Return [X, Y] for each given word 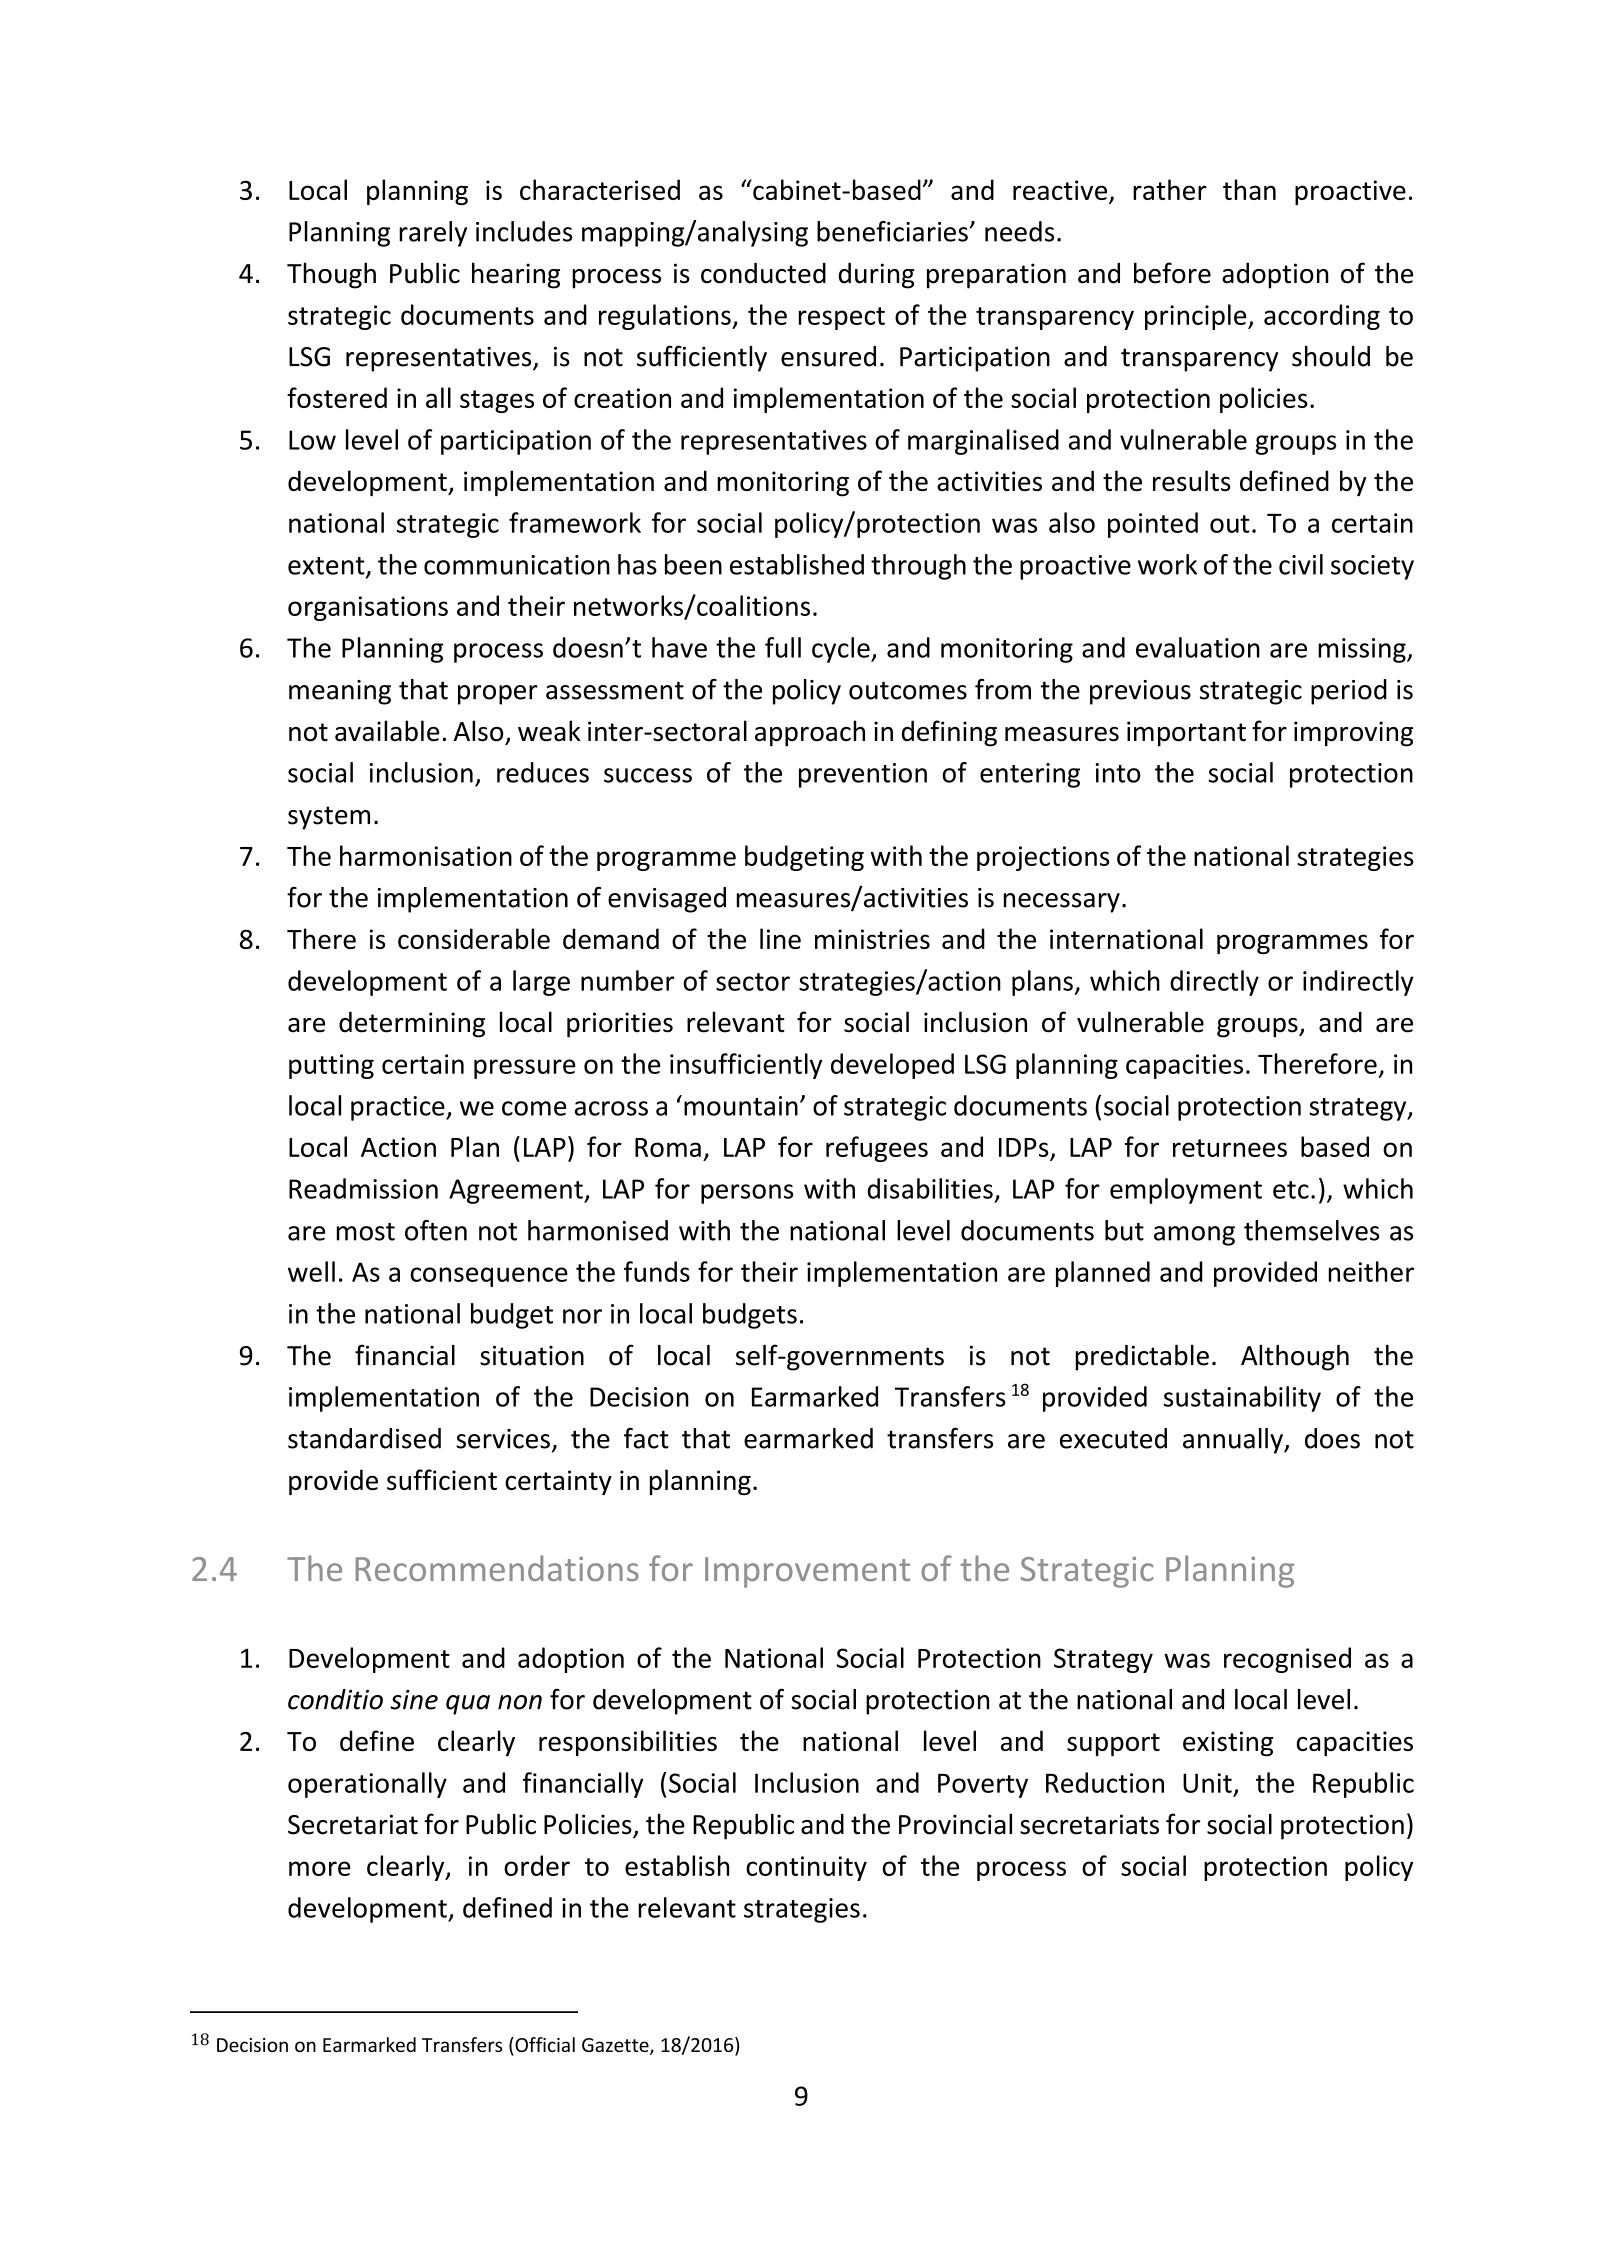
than [1249, 189]
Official [544, 2044]
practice [399, 1108]
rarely [433, 234]
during [877, 276]
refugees [877, 1149]
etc [1291, 1190]
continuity [806, 1868]
